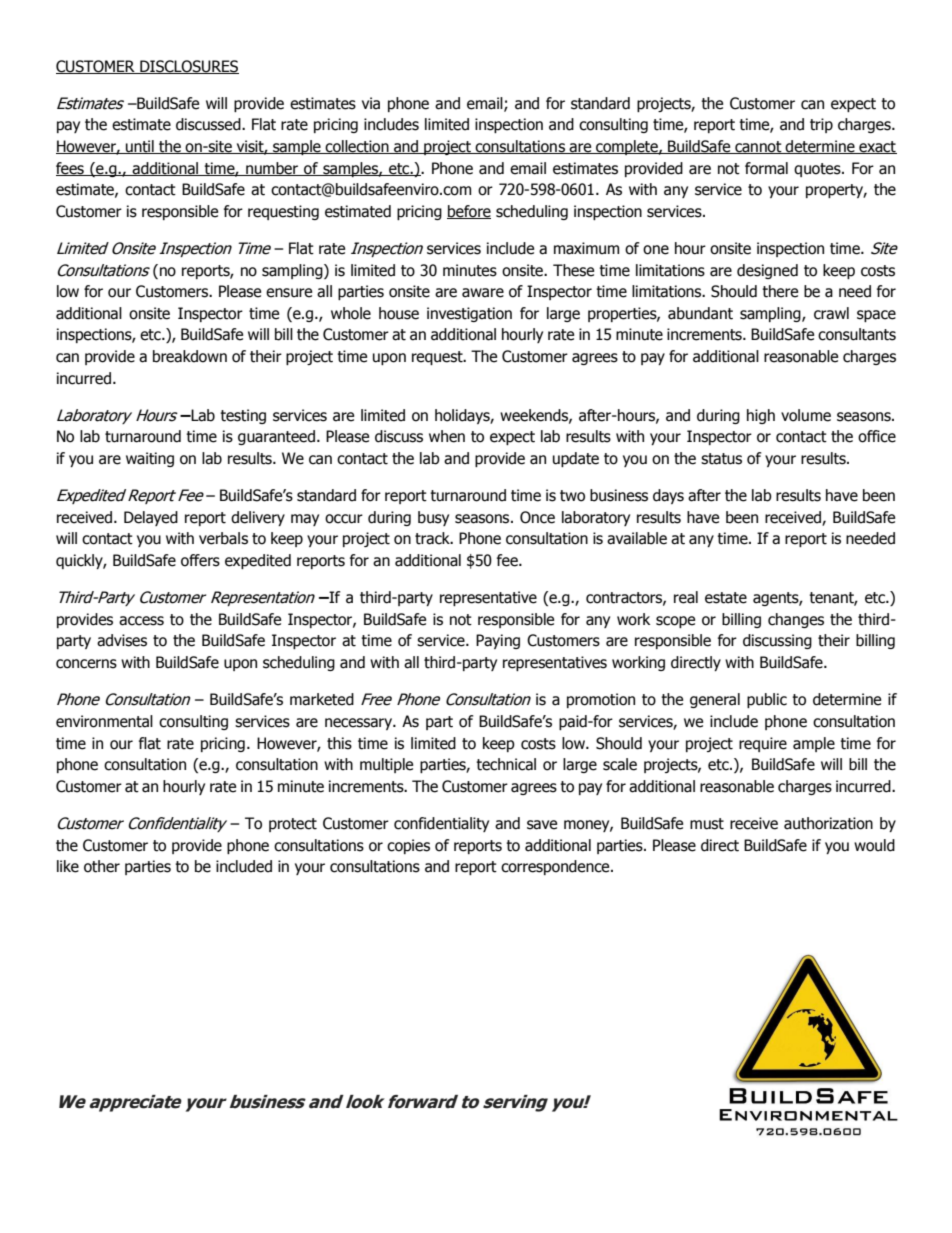 This screenshot has width=952, height=1233. Describe the element at coordinates (721, 459) in the screenshot. I see `status` at that location.
